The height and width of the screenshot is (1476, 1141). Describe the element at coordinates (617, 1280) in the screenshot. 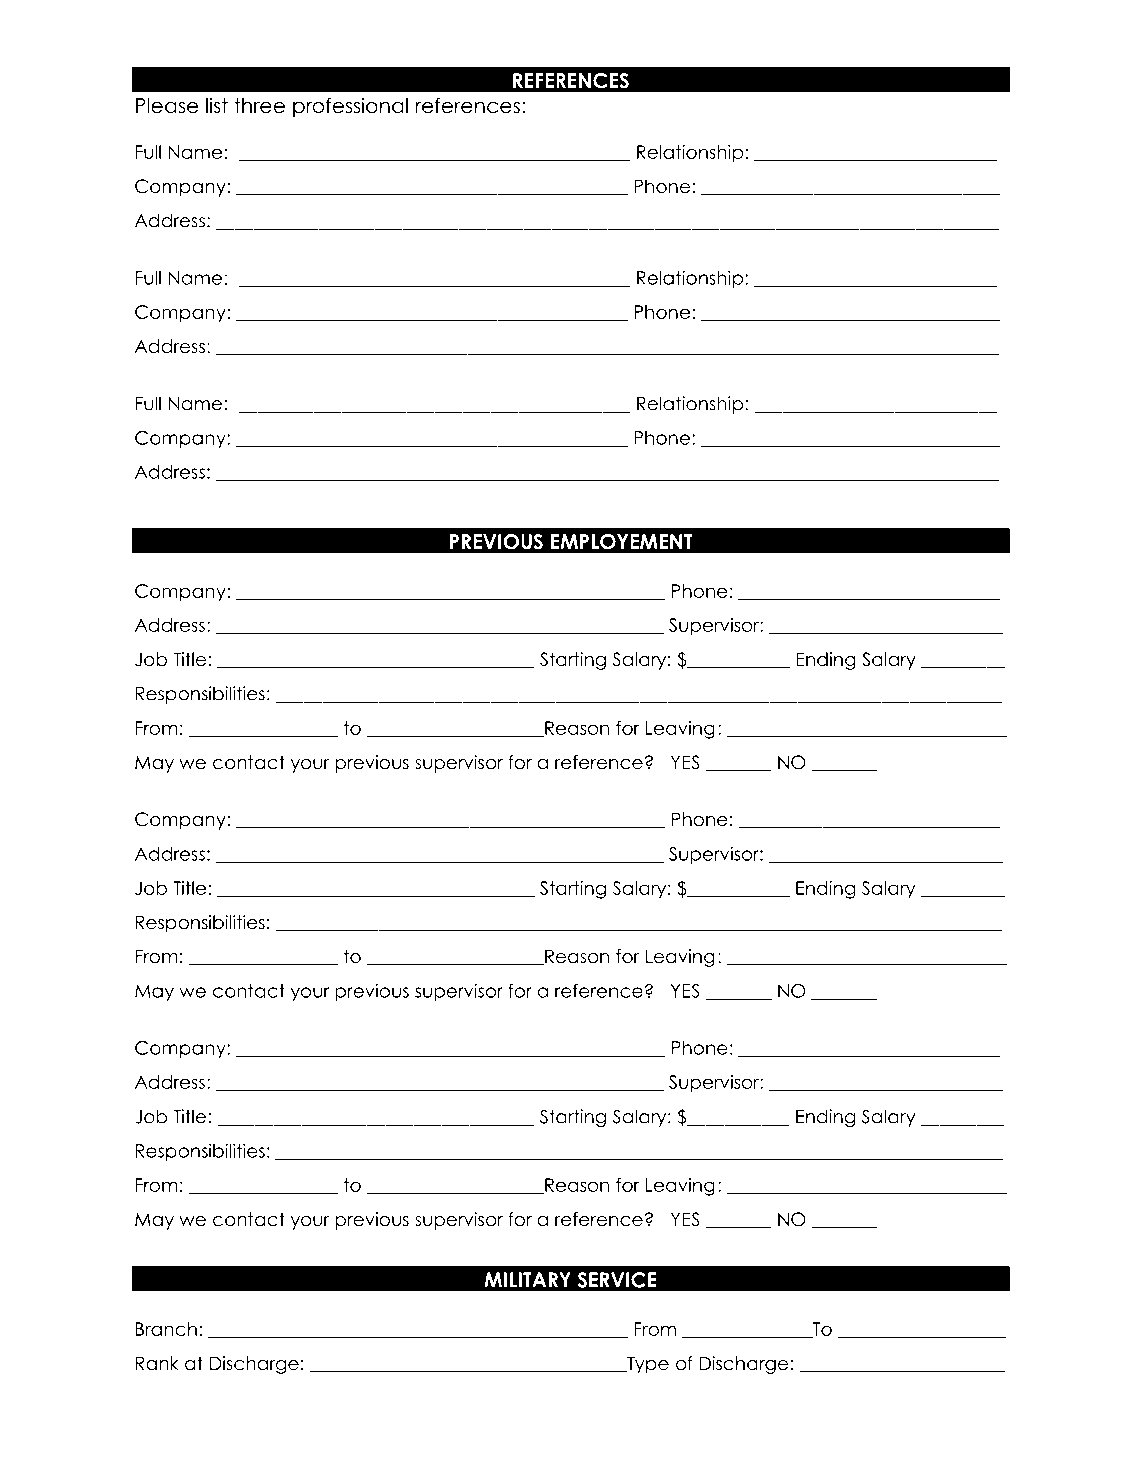

I see `SERVICE` at that location.
